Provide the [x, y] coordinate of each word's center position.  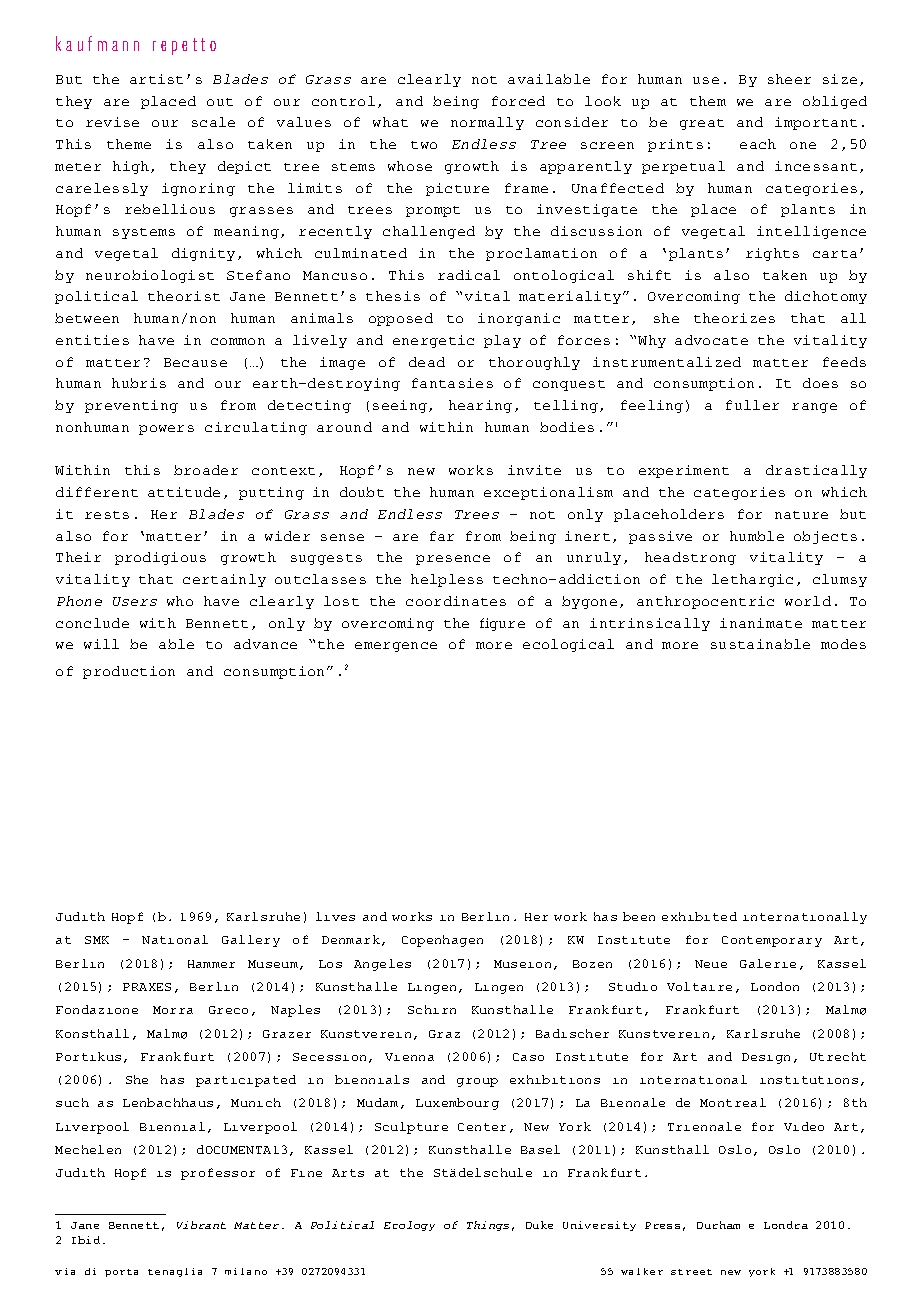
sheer [789, 79]
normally [487, 123]
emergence [396, 647]
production [129, 672]
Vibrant [201, 1225]
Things [488, 1226]
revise [112, 122]
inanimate [761, 623]
